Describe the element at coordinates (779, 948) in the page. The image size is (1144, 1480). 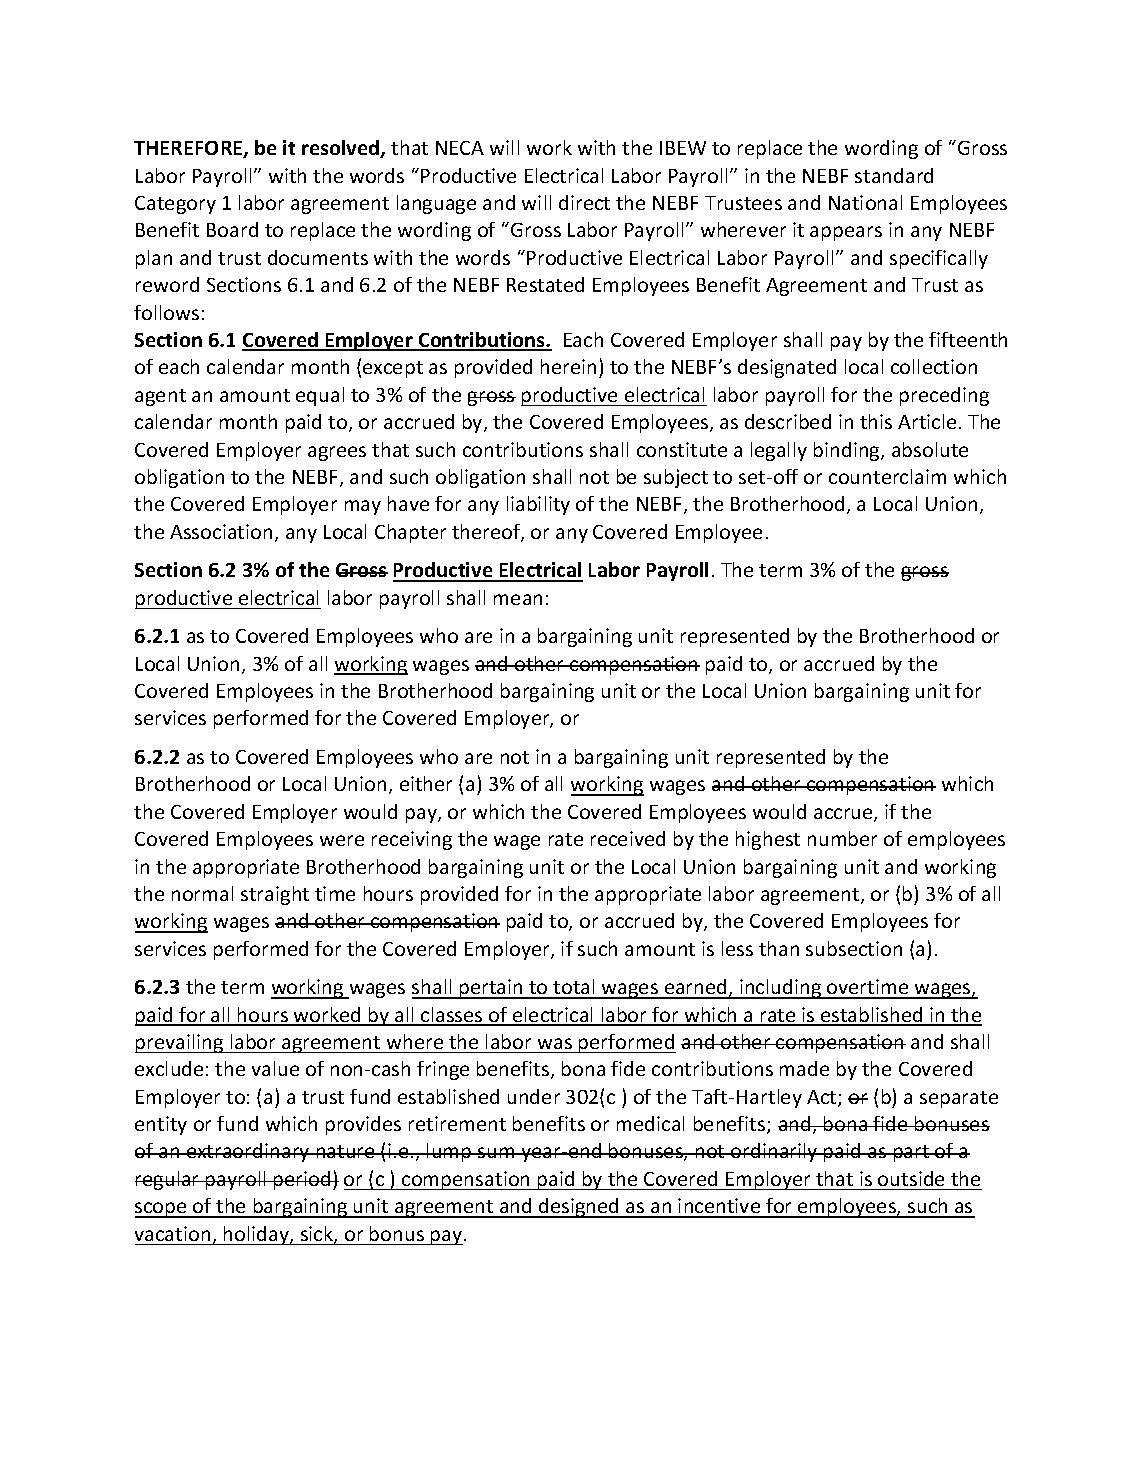
I see `than` at that location.
